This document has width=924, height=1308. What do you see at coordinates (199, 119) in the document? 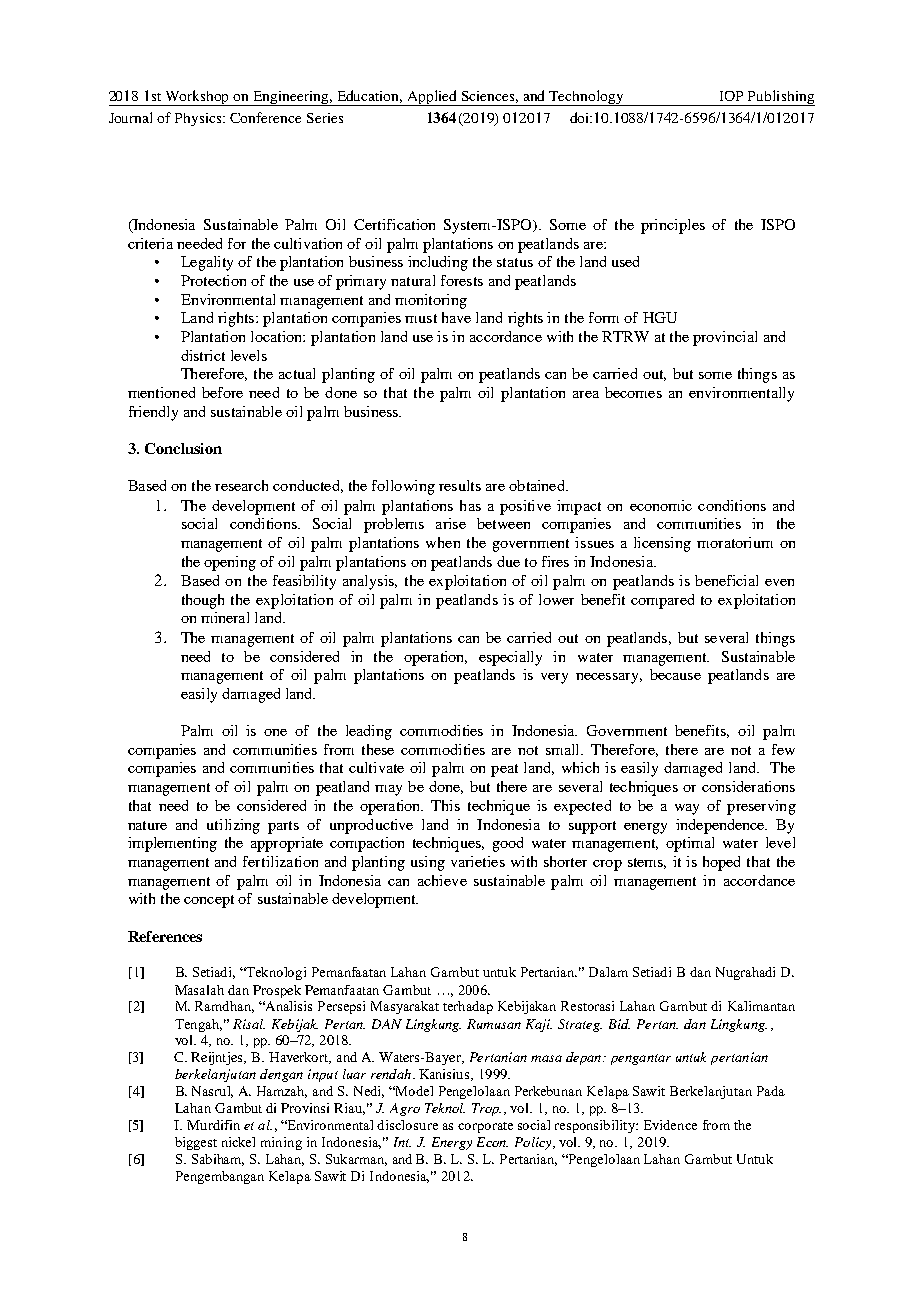
I see `Physics` at bounding box center [199, 119].
